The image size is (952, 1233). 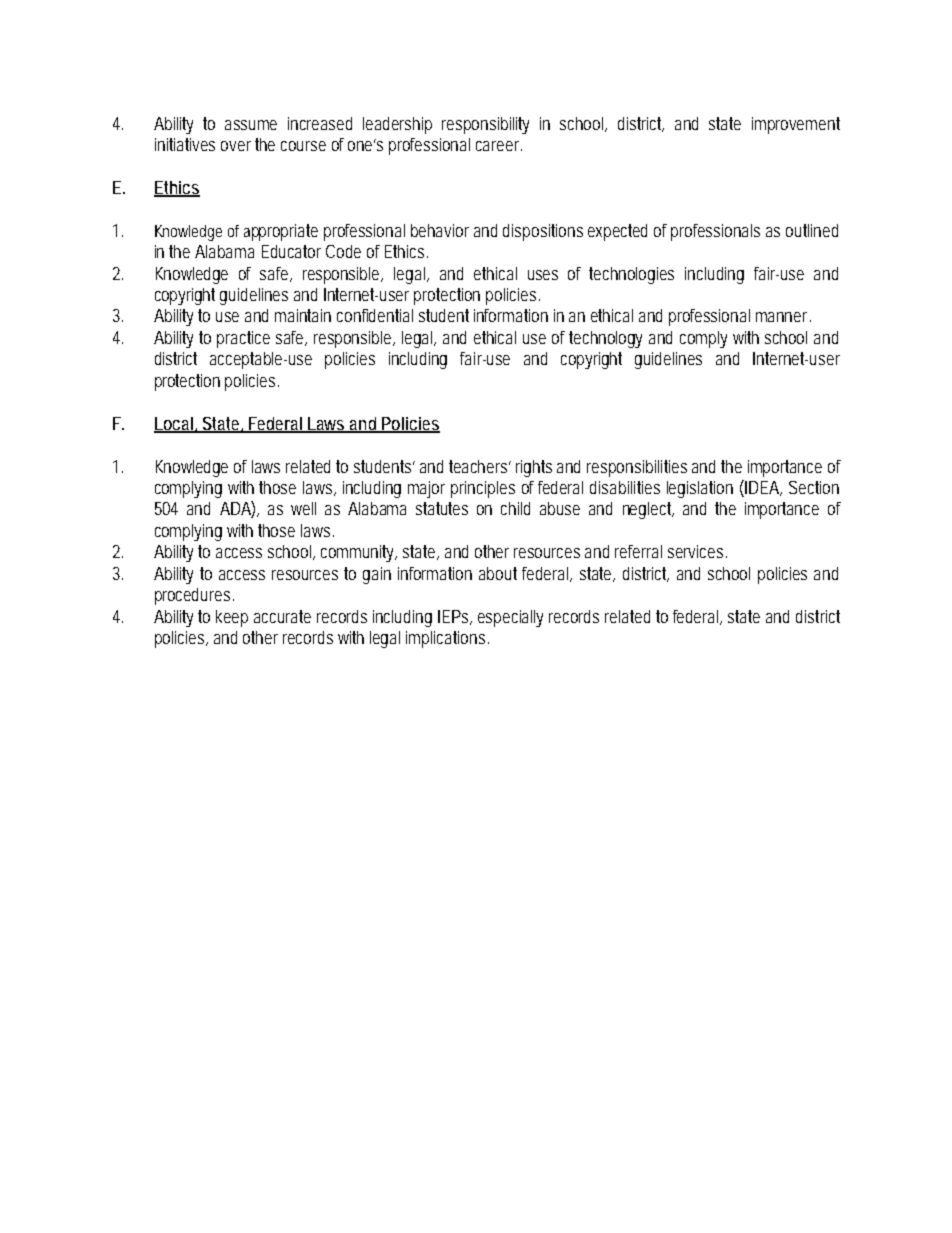 What do you see at coordinates (783, 317) in the image?
I see `manner` at bounding box center [783, 317].
